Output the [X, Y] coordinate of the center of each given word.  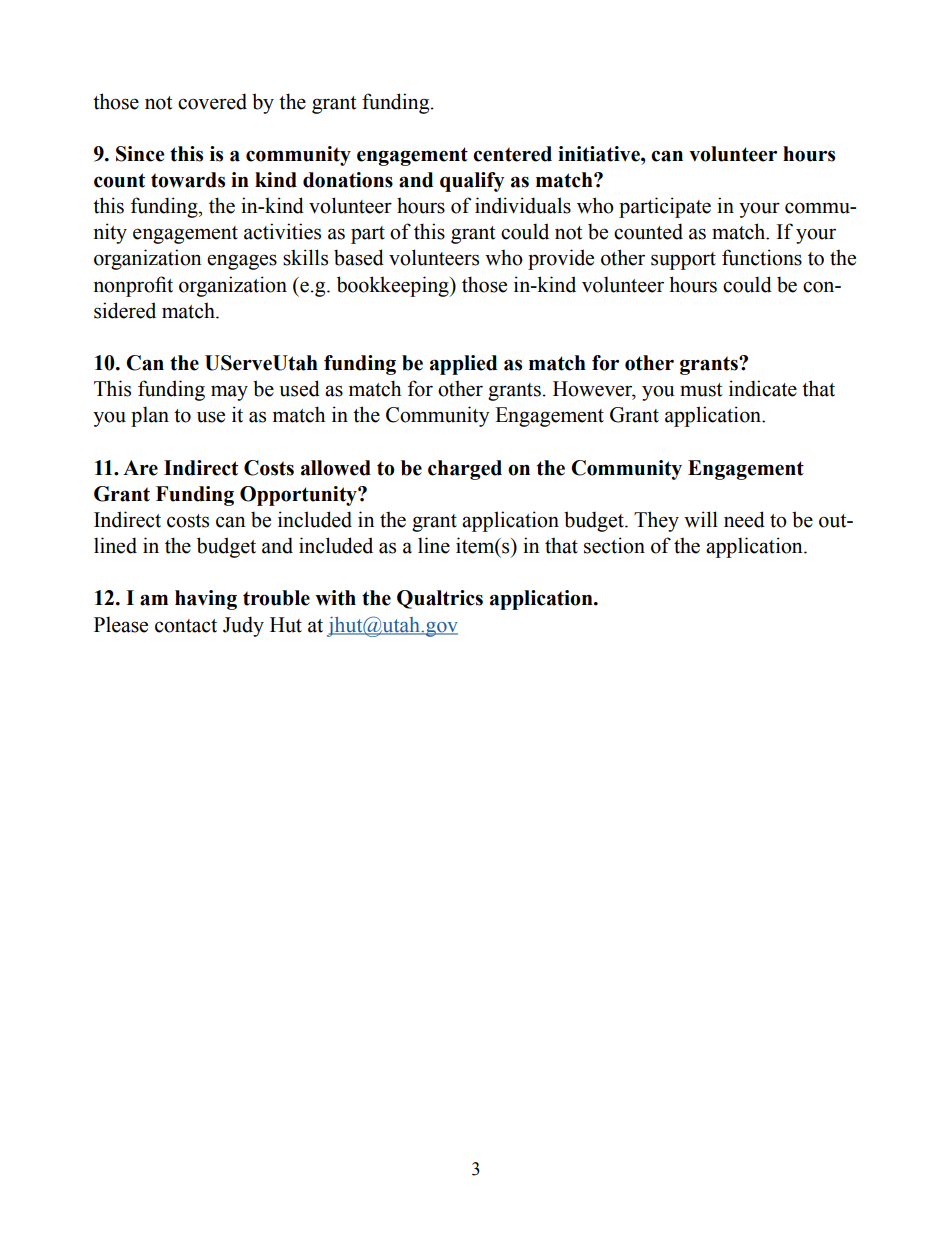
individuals [523, 205]
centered [512, 154]
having [206, 600]
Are [140, 468]
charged [465, 470]
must [701, 390]
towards [188, 180]
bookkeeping [394, 286]
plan [150, 416]
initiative [600, 154]
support [683, 261]
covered [212, 101]
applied [463, 365]
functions [762, 257]
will [701, 519]
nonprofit [133, 286]
